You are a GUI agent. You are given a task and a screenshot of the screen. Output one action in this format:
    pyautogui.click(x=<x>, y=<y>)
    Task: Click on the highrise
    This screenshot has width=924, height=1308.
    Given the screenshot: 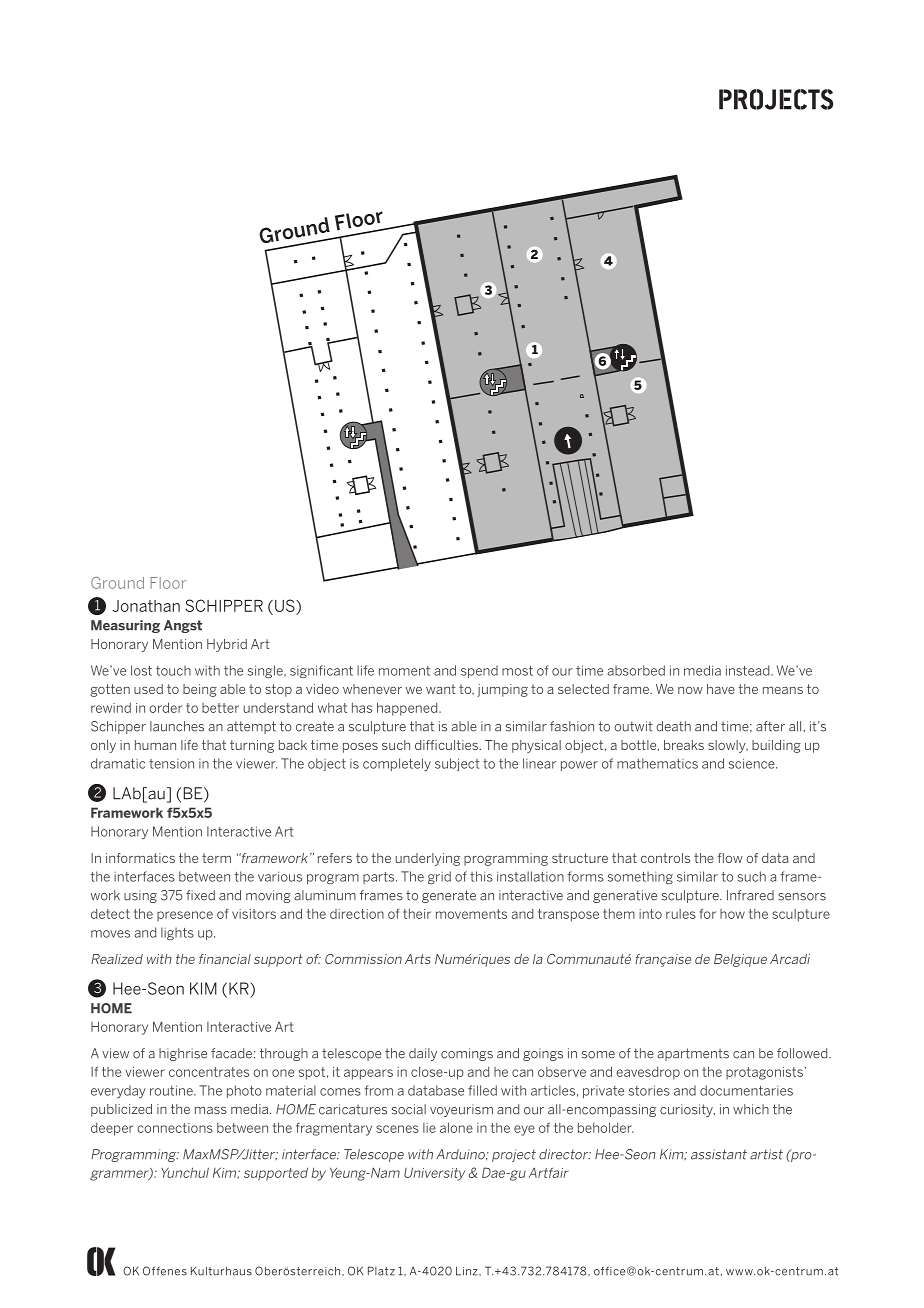 What is the action you would take?
    pyautogui.click(x=183, y=1054)
